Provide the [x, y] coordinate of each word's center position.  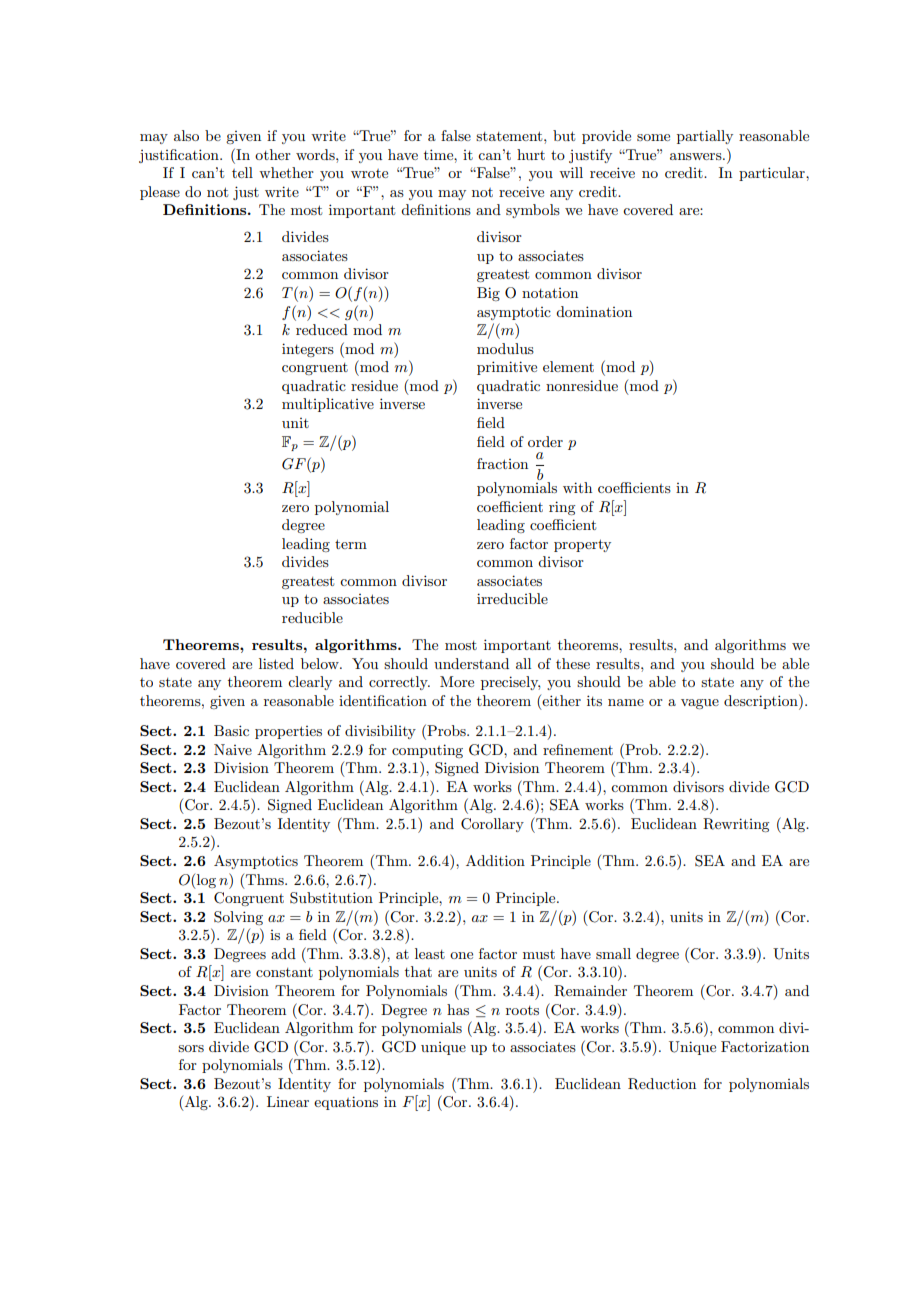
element [568, 366]
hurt [531, 154]
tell [242, 172]
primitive [507, 368]
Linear [288, 1101]
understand [471, 663]
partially [705, 137]
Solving [238, 918]
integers [308, 350]
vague [700, 704]
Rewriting [736, 825]
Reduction [662, 1084]
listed [276, 663]
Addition [495, 860]
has [458, 1009]
